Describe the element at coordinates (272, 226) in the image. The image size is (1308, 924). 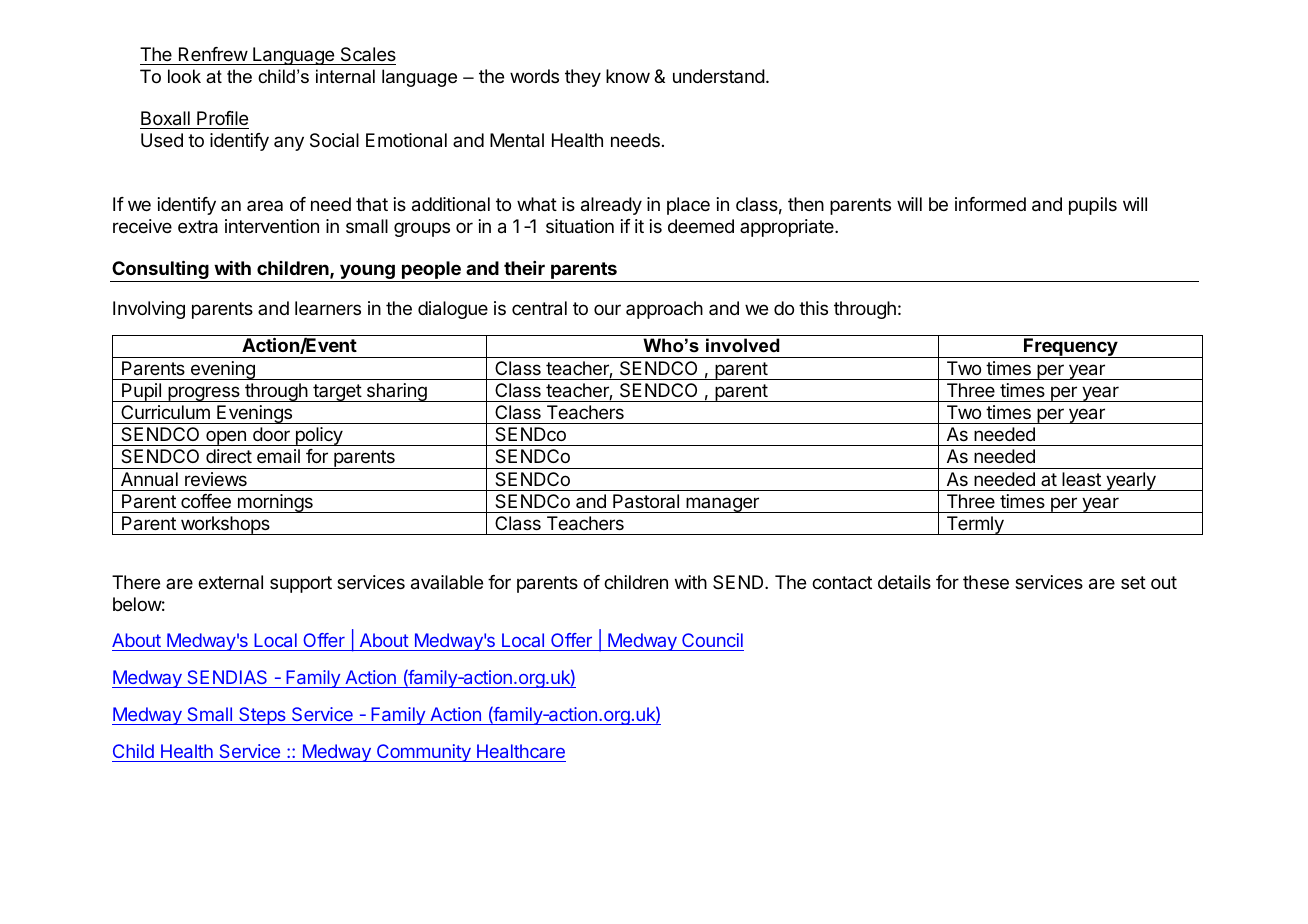
I see `intervention` at that location.
